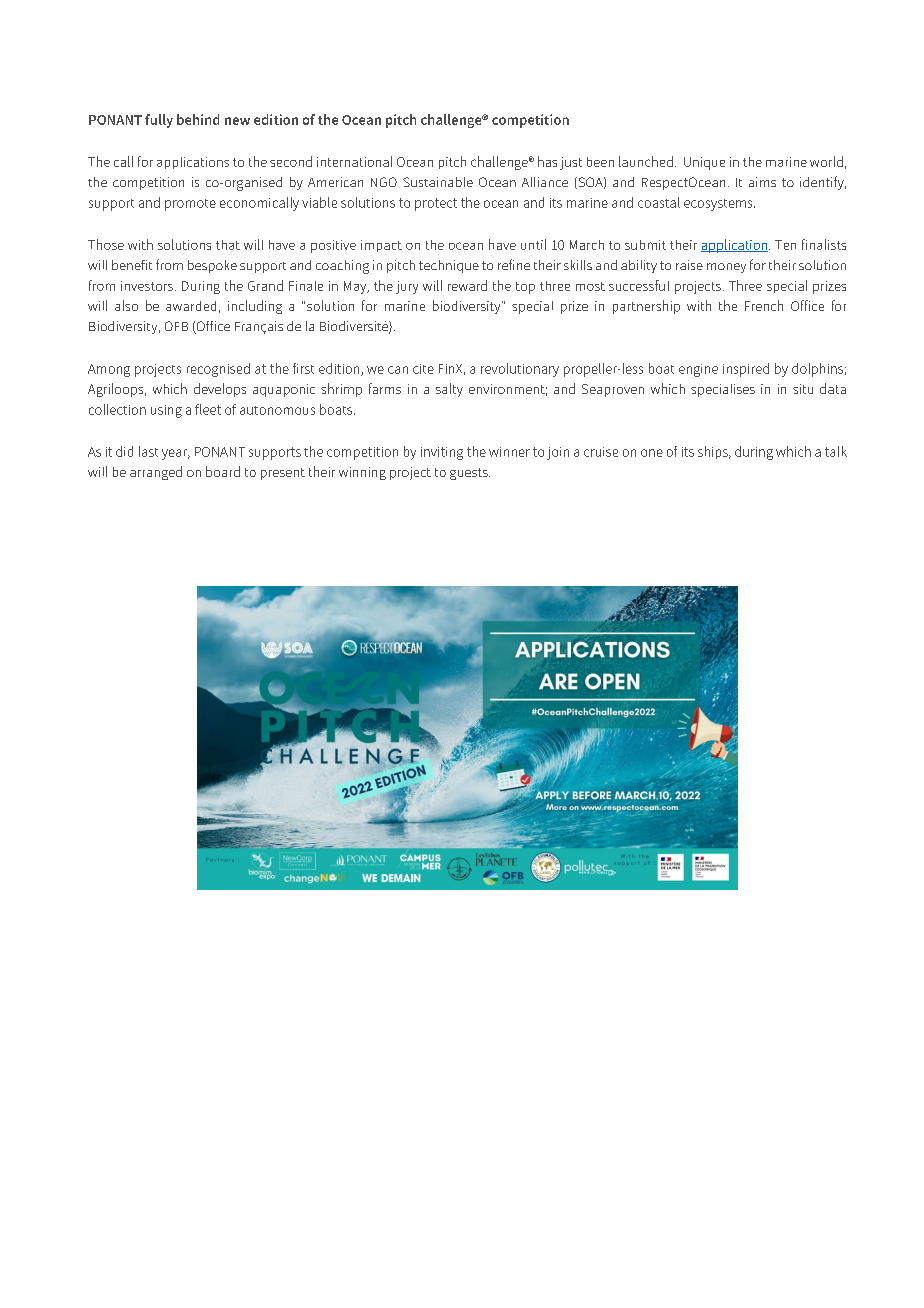  What do you see at coordinates (470, 474) in the document?
I see `guests` at bounding box center [470, 474].
